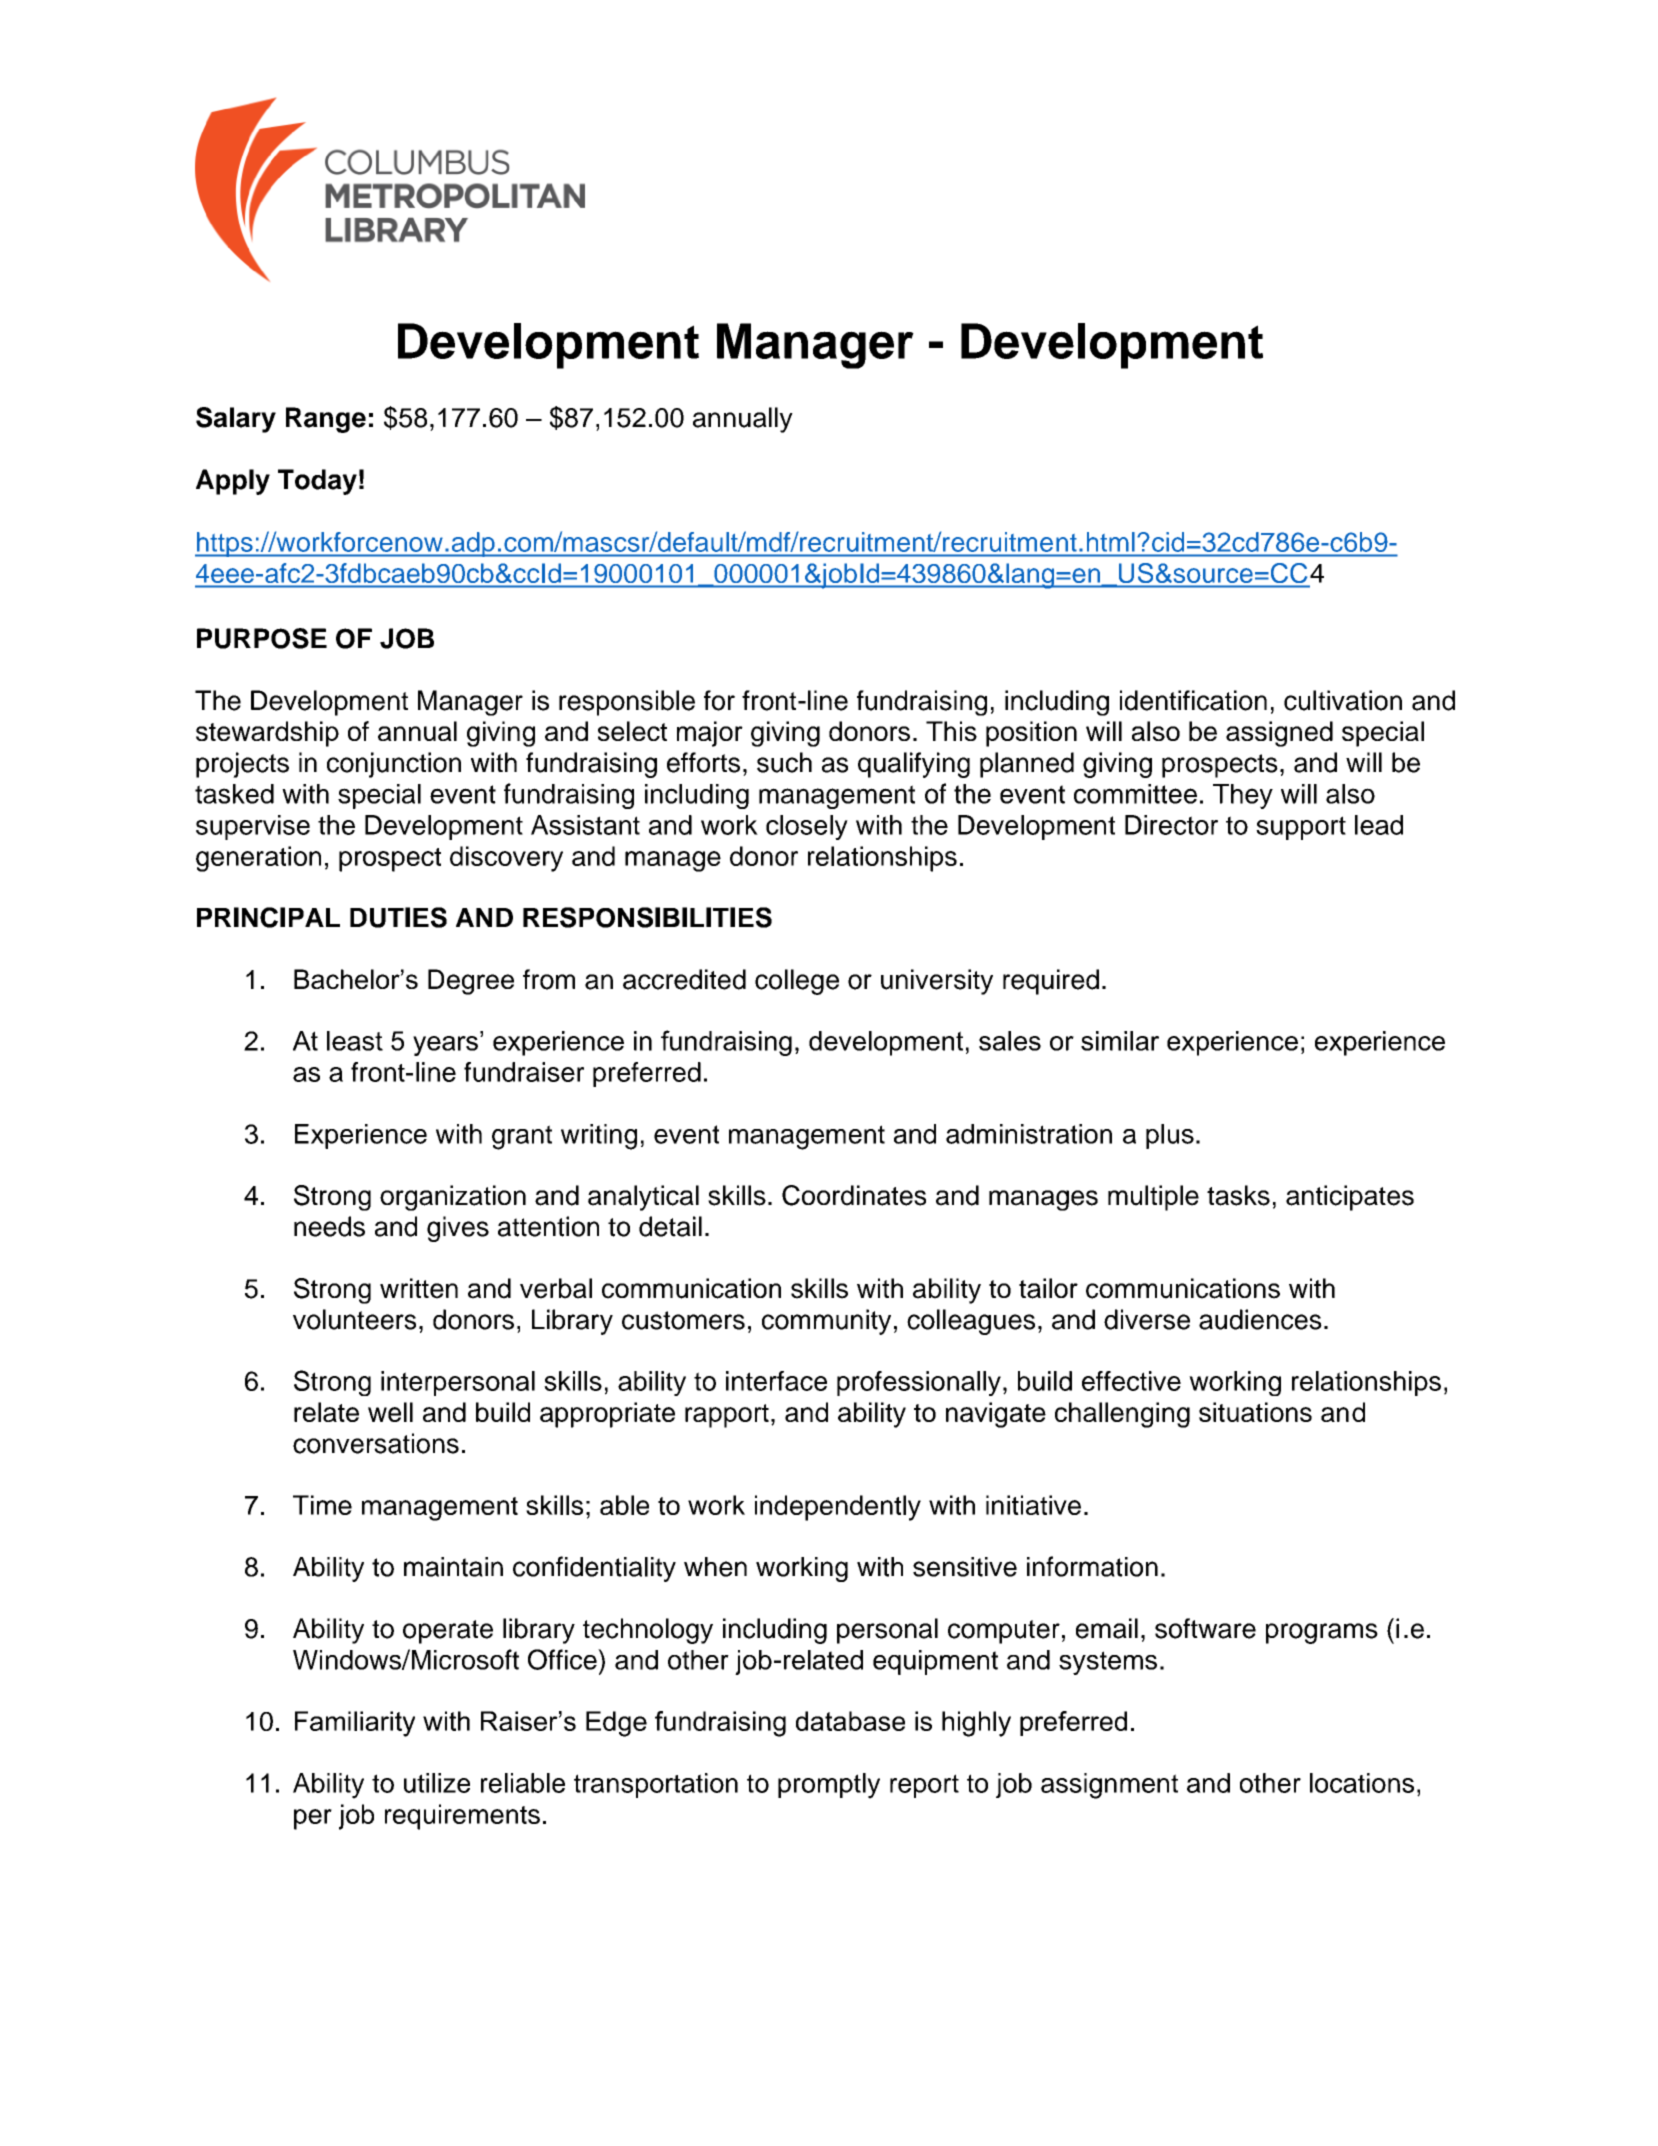  What do you see at coordinates (829, 1786) in the image?
I see `promptly` at bounding box center [829, 1786].
